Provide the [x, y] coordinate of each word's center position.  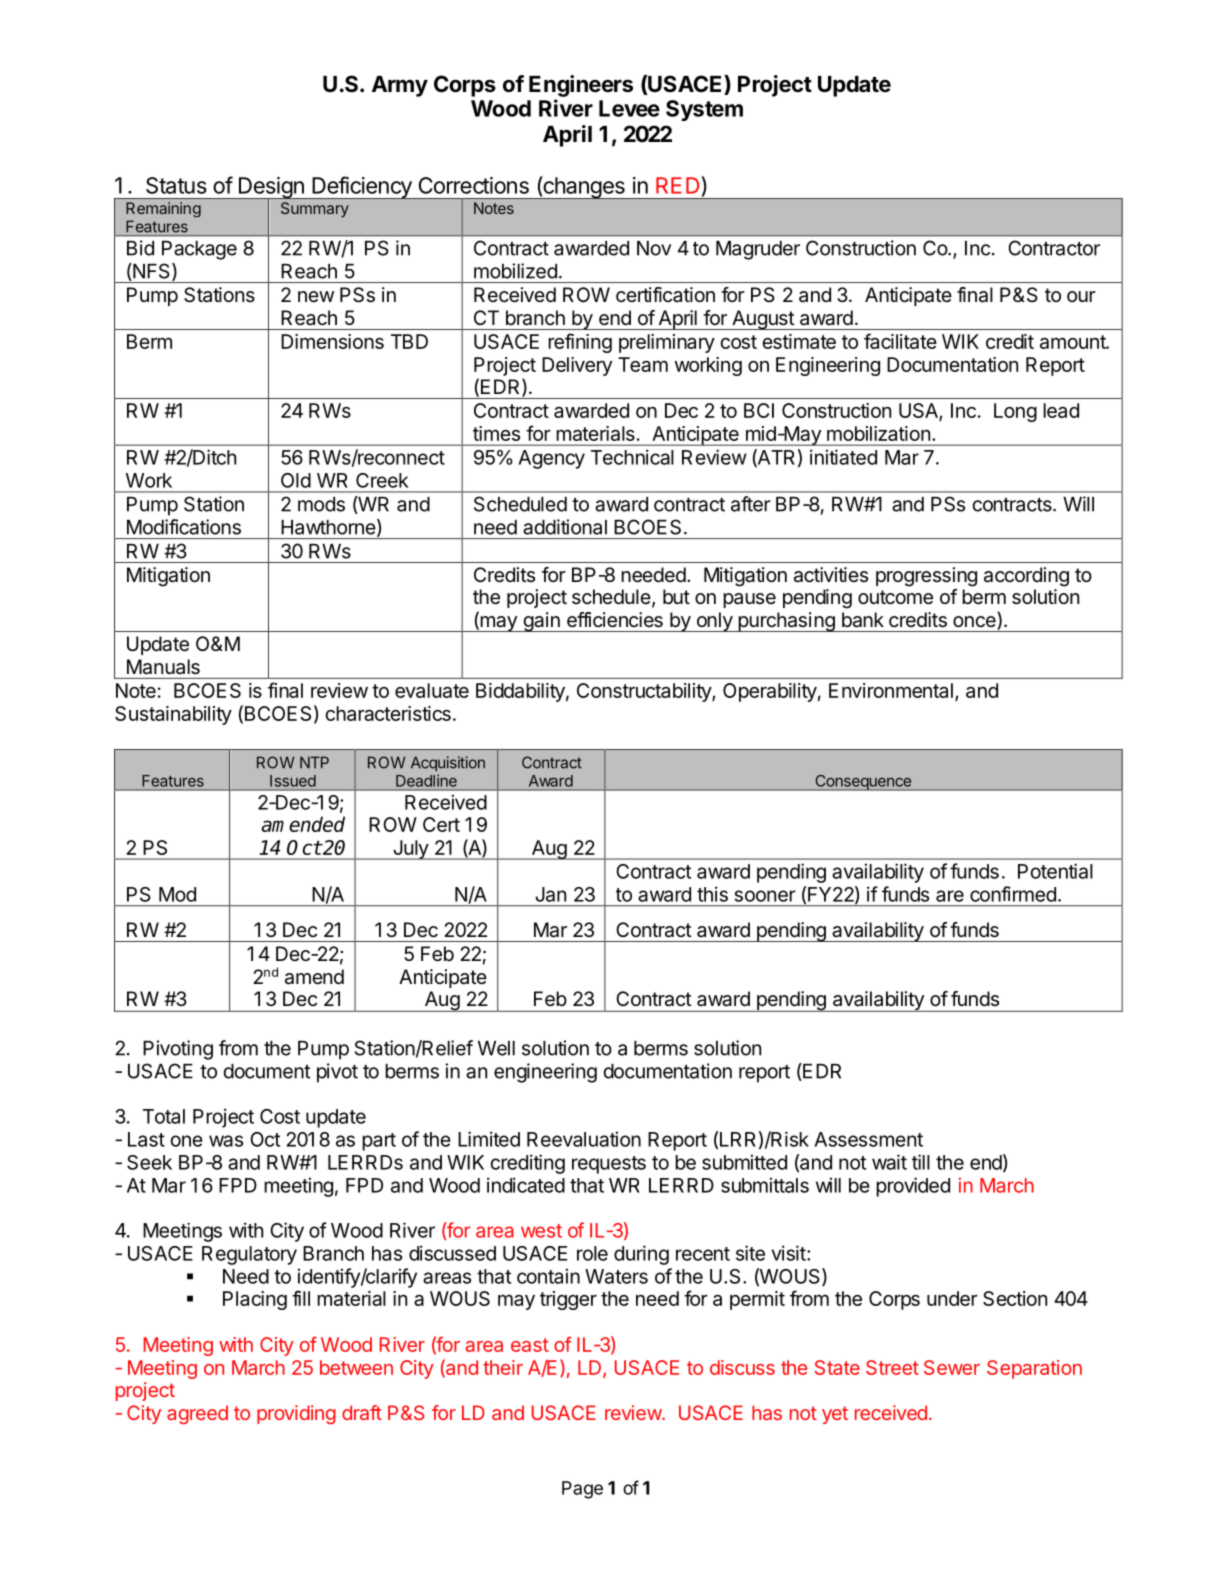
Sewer [952, 1367]
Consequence [863, 782]
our [1081, 296]
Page [582, 1490]
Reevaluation [584, 1139]
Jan [550, 894]
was [226, 1141]
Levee [629, 108]
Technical [632, 457]
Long [1015, 412]
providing [296, 1414]
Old [296, 480]
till [921, 1162]
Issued [293, 781]
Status [176, 185]
